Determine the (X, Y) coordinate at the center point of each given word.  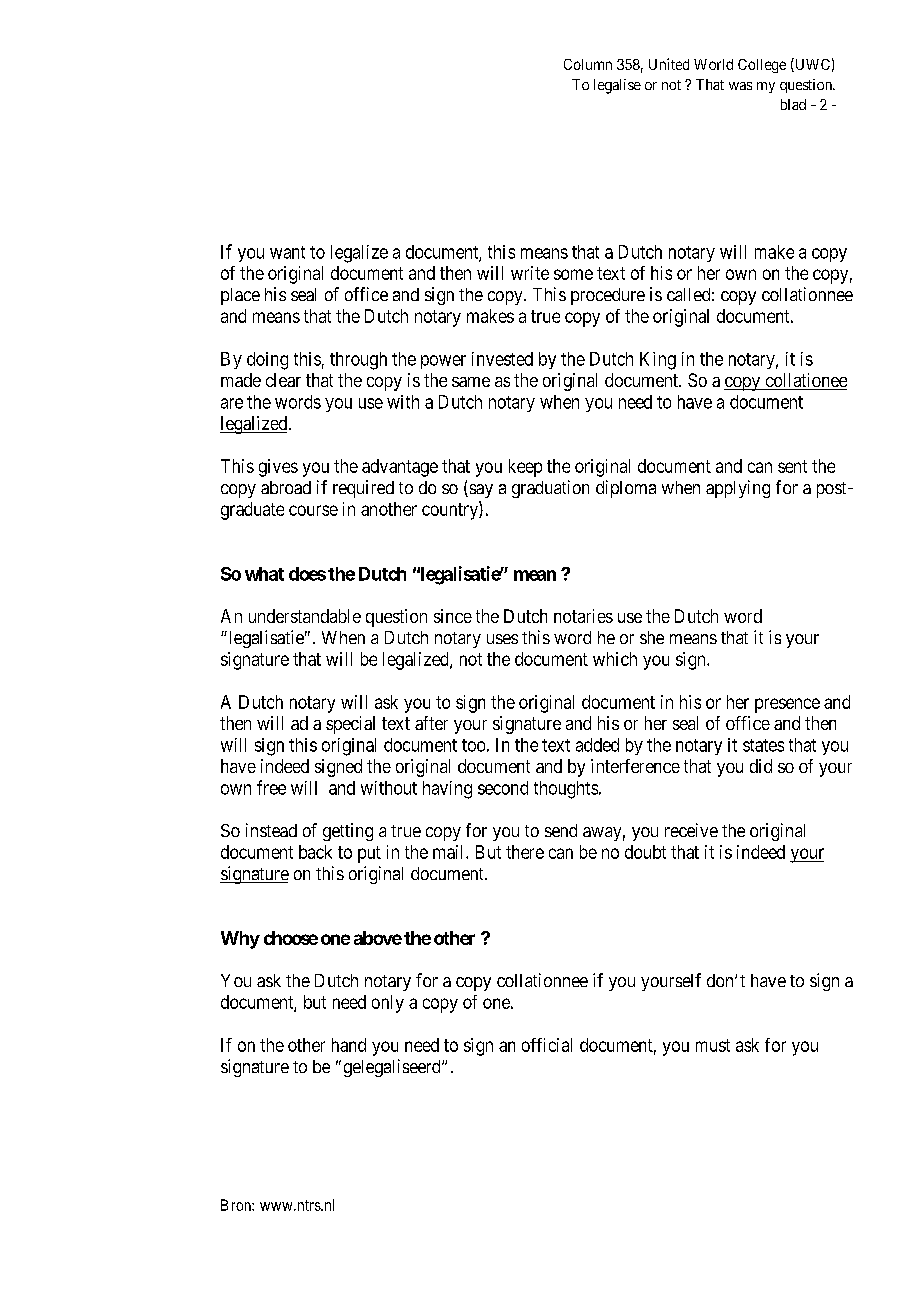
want (287, 252)
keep (525, 468)
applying (738, 489)
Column (588, 64)
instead (271, 830)
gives (278, 468)
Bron (237, 1205)
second (503, 788)
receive (691, 830)
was (740, 86)
